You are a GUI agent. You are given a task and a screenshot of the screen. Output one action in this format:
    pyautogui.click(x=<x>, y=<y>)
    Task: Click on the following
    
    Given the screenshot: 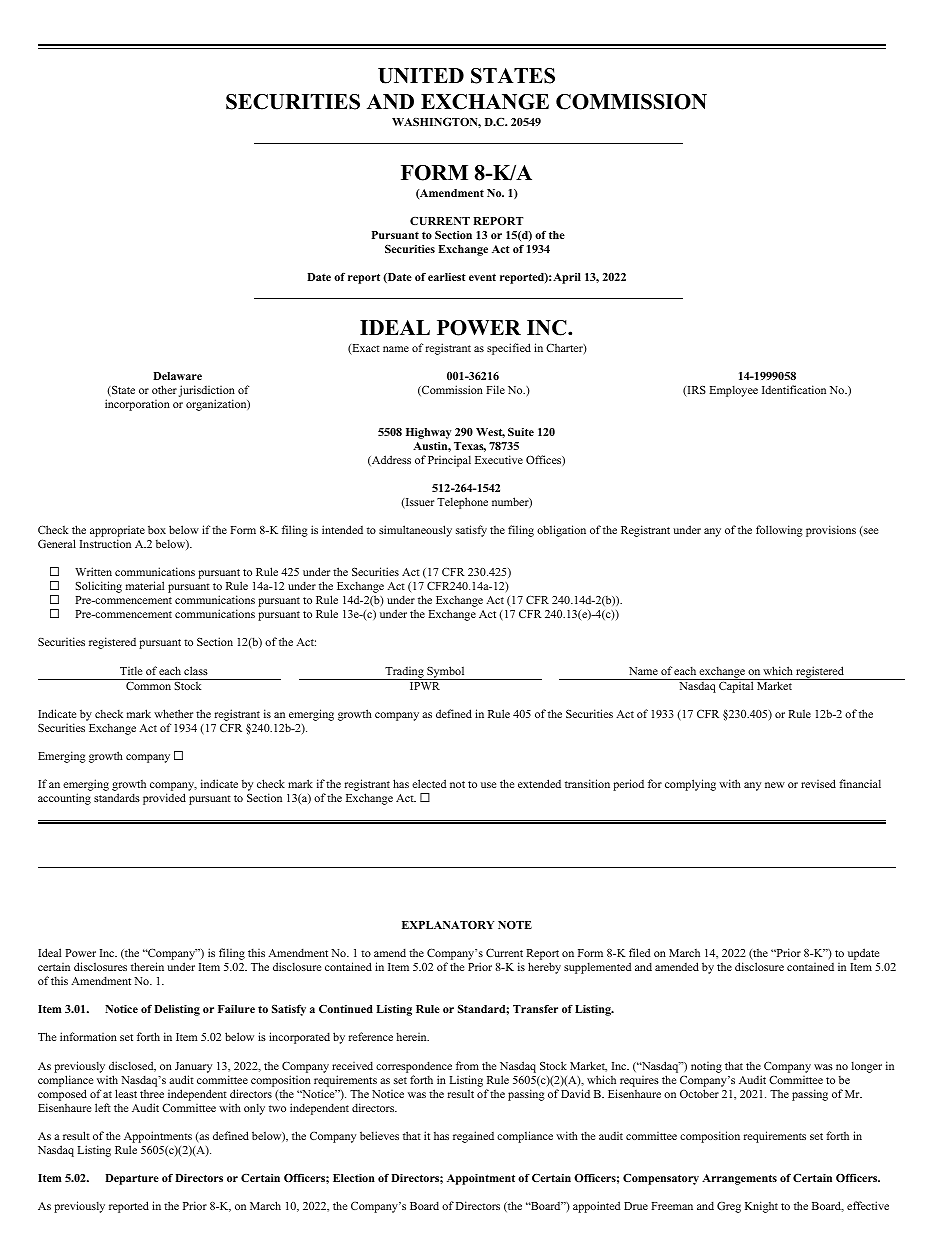 What is the action you would take?
    pyautogui.click(x=779, y=531)
